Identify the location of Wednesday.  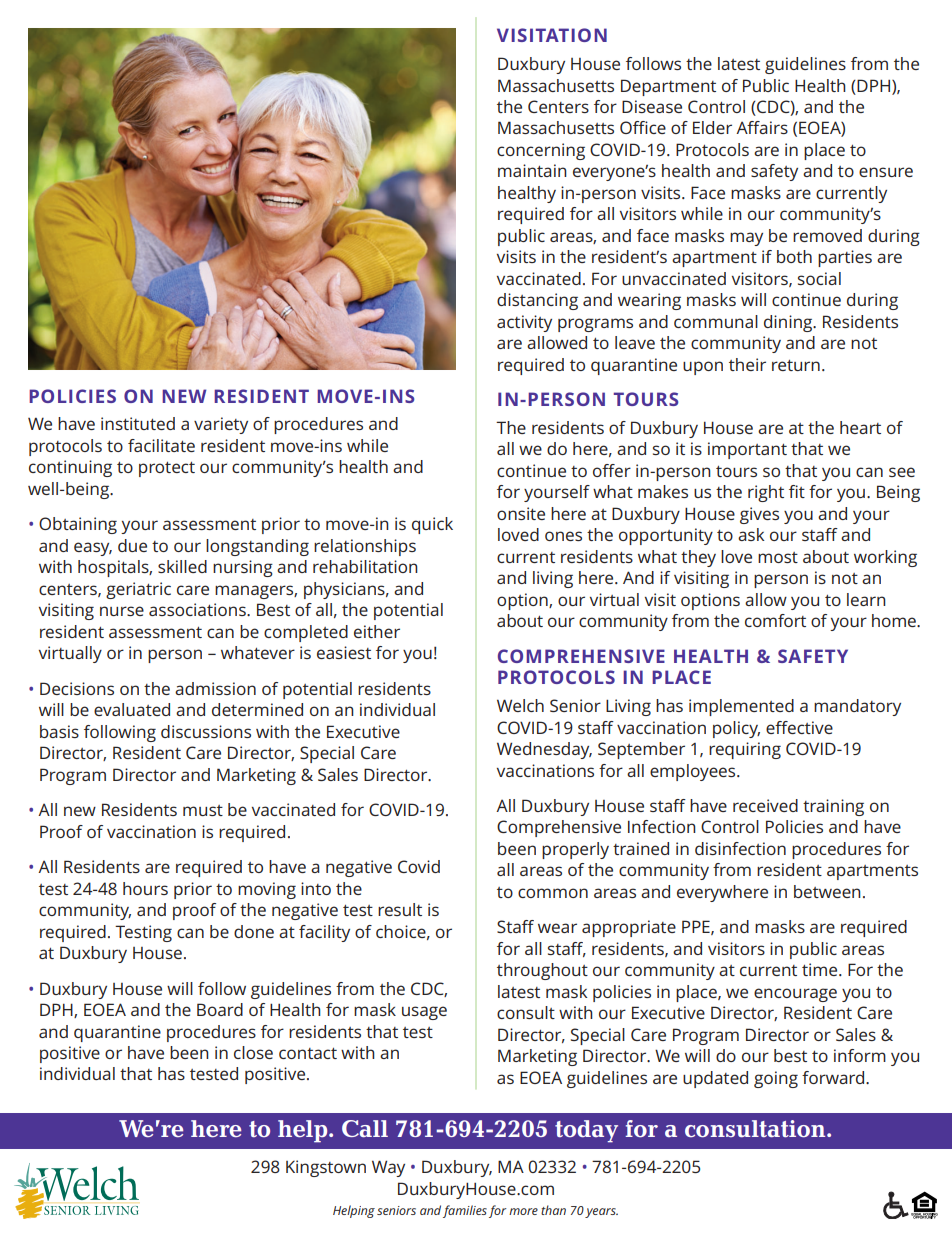
(544, 750).
